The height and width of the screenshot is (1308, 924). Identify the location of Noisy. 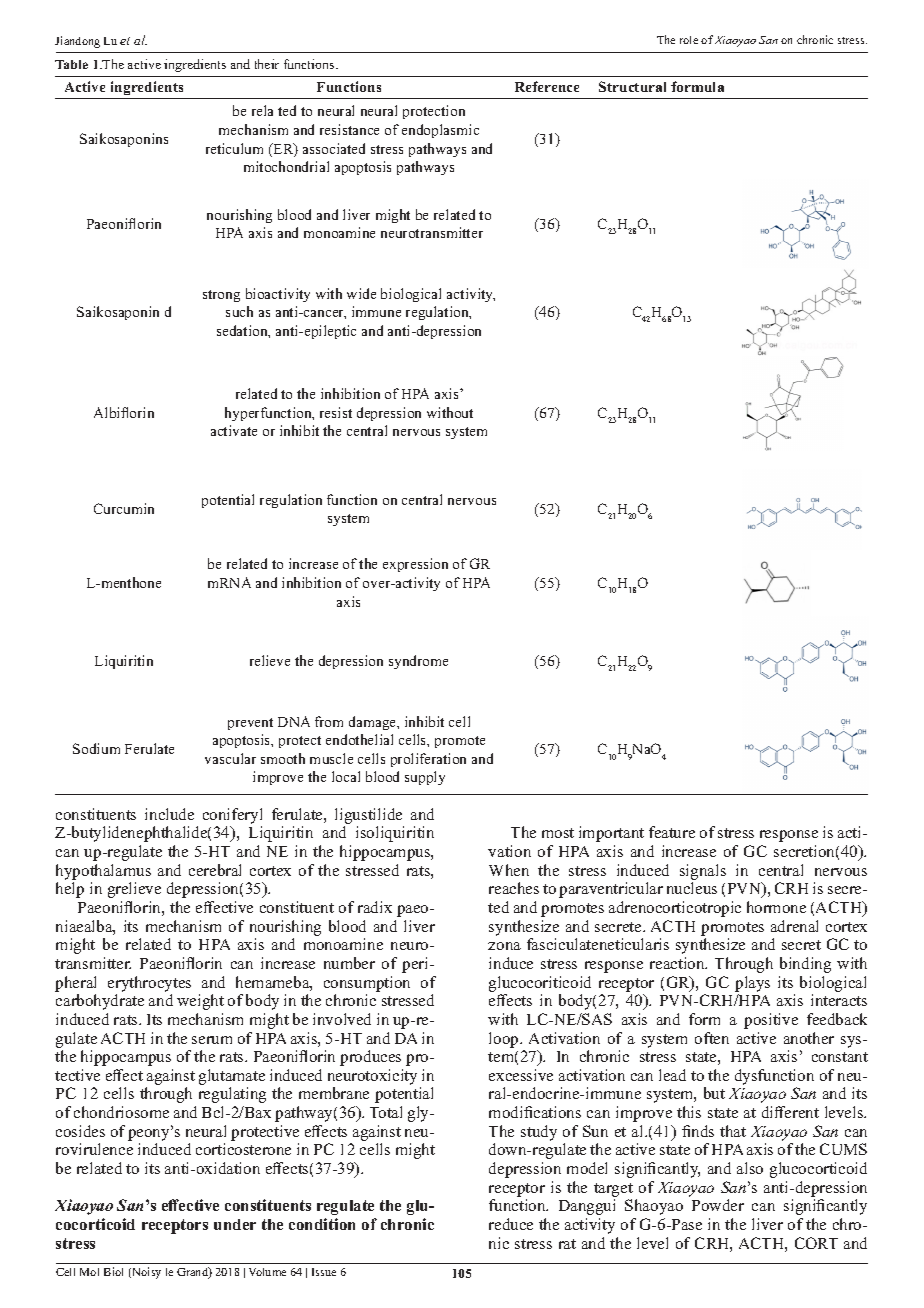
(145, 1273).
